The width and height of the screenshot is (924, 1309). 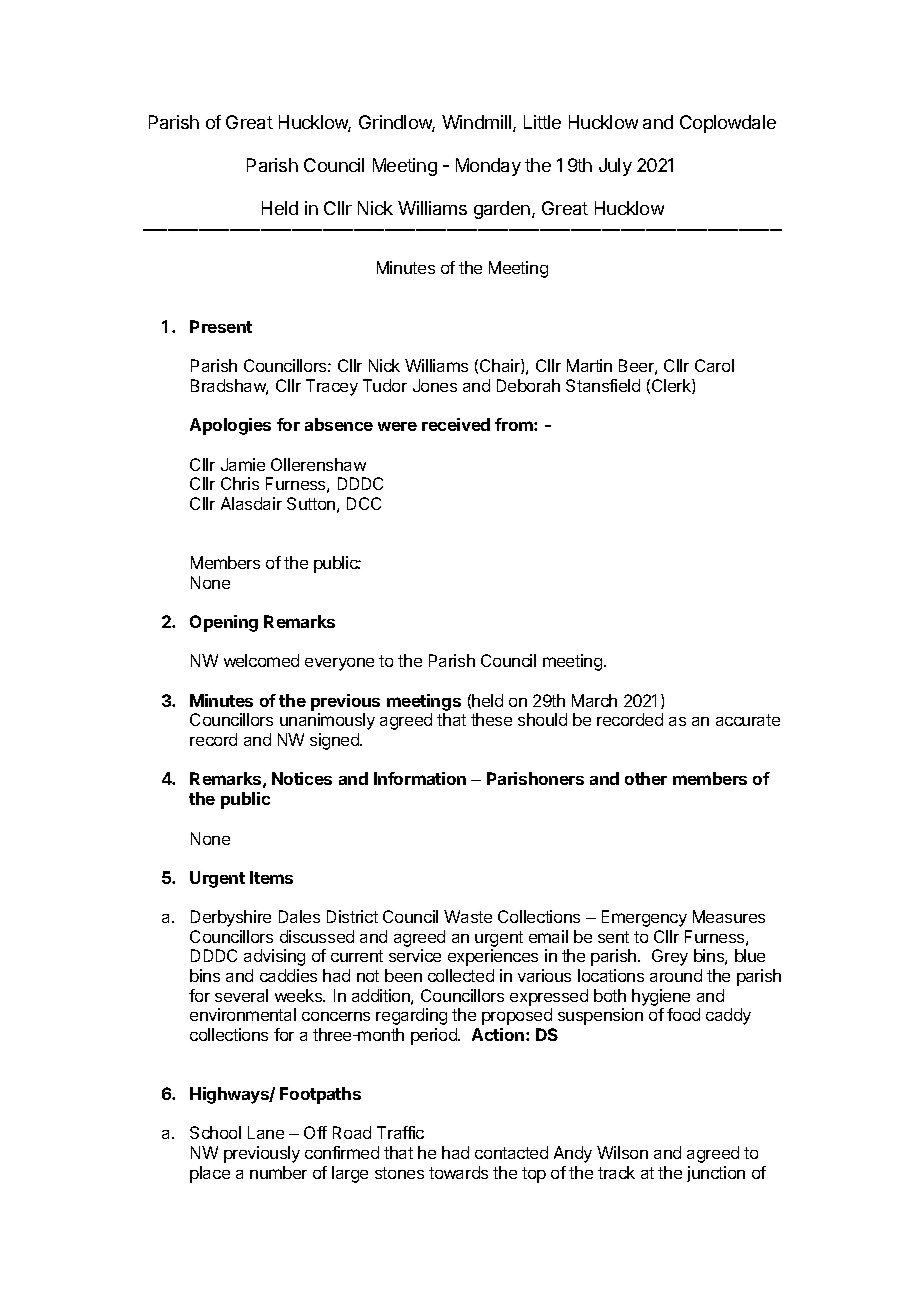 I want to click on garden, so click(x=502, y=210).
